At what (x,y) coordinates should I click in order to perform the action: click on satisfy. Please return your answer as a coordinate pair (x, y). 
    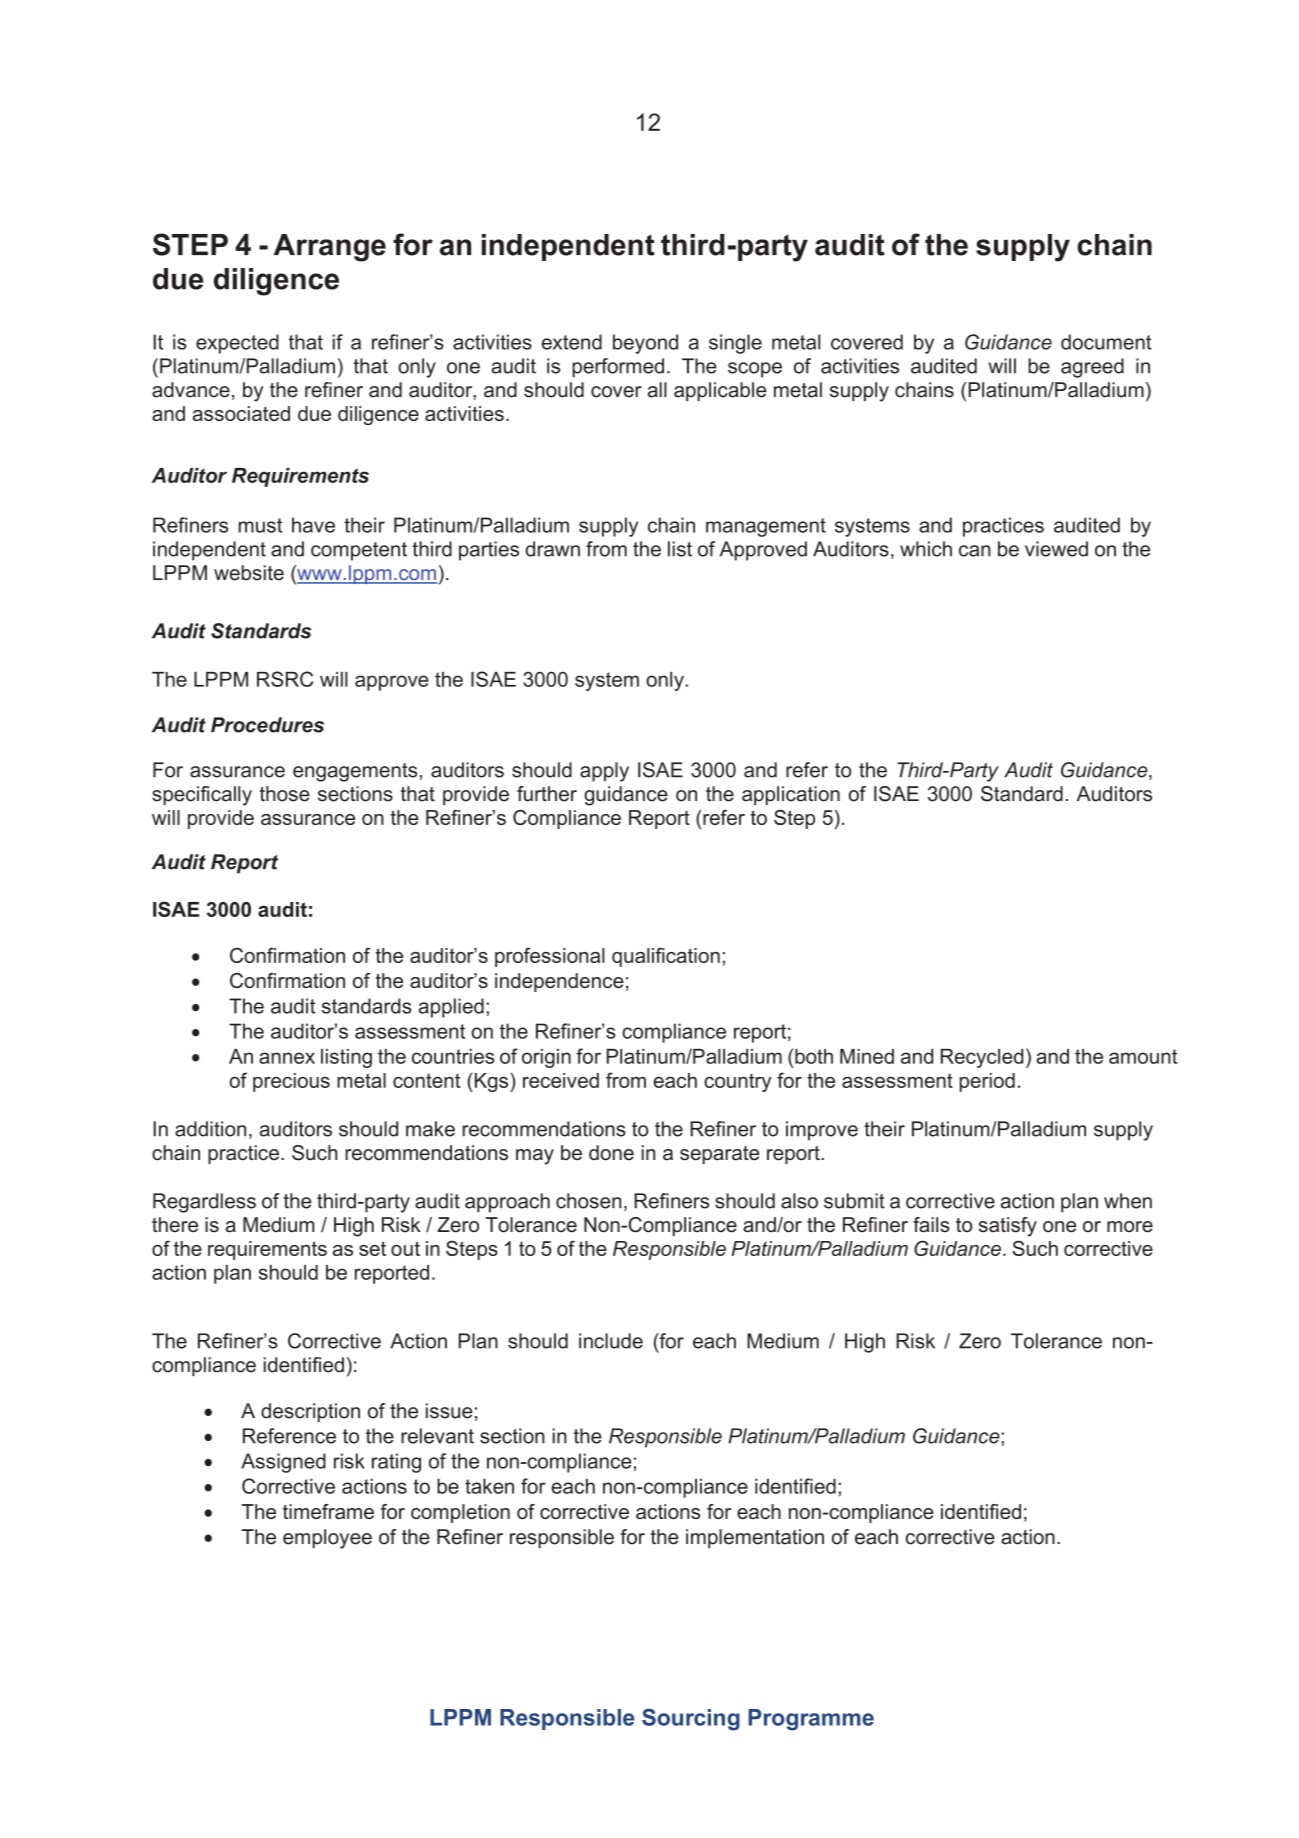
    Looking at the image, I should click on (1008, 1227).
